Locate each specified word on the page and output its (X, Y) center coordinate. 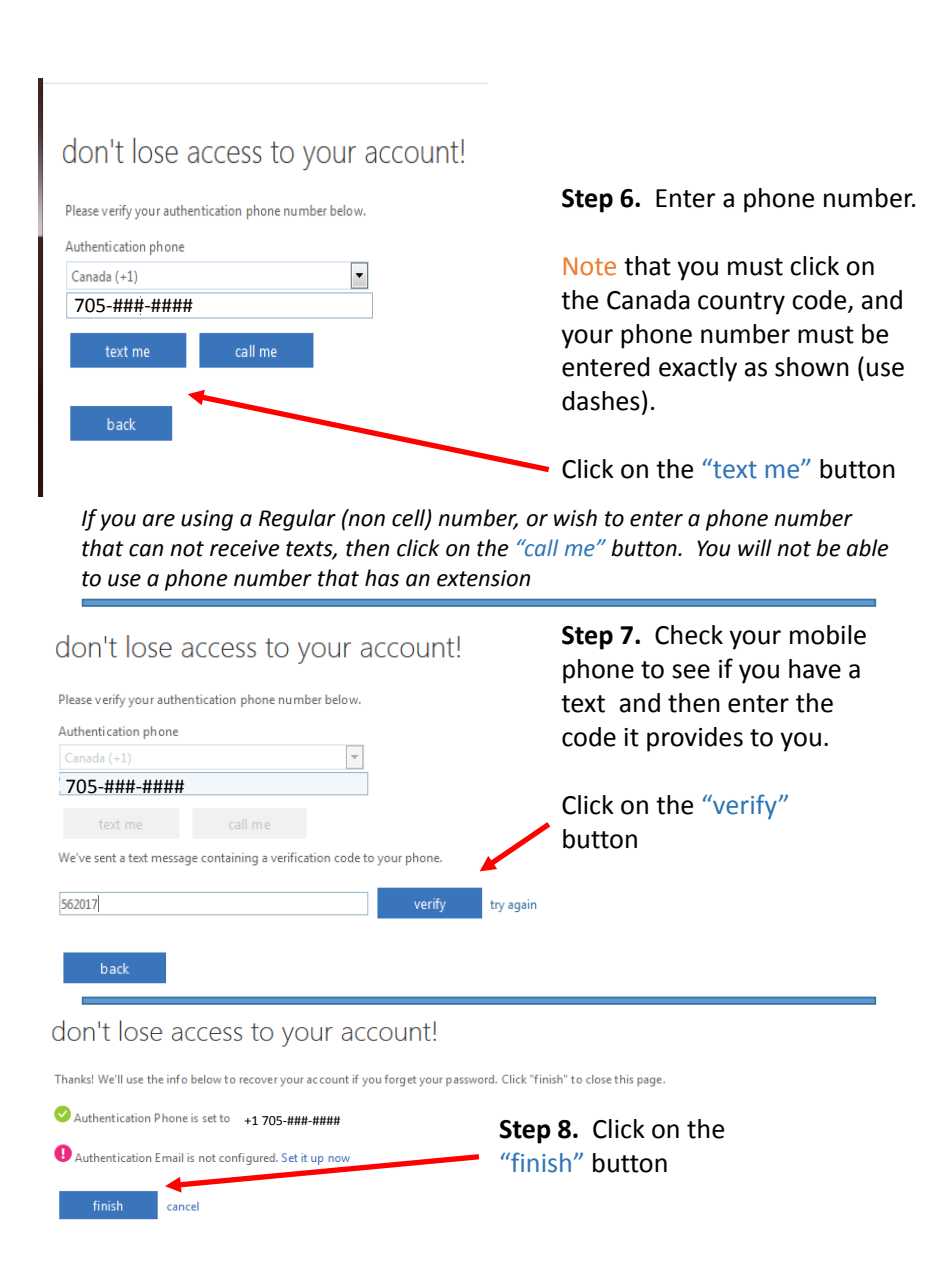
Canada (648, 300)
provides (695, 739)
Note (590, 266)
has (382, 578)
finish (540, 1162)
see (691, 671)
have (815, 669)
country (741, 303)
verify (744, 806)
